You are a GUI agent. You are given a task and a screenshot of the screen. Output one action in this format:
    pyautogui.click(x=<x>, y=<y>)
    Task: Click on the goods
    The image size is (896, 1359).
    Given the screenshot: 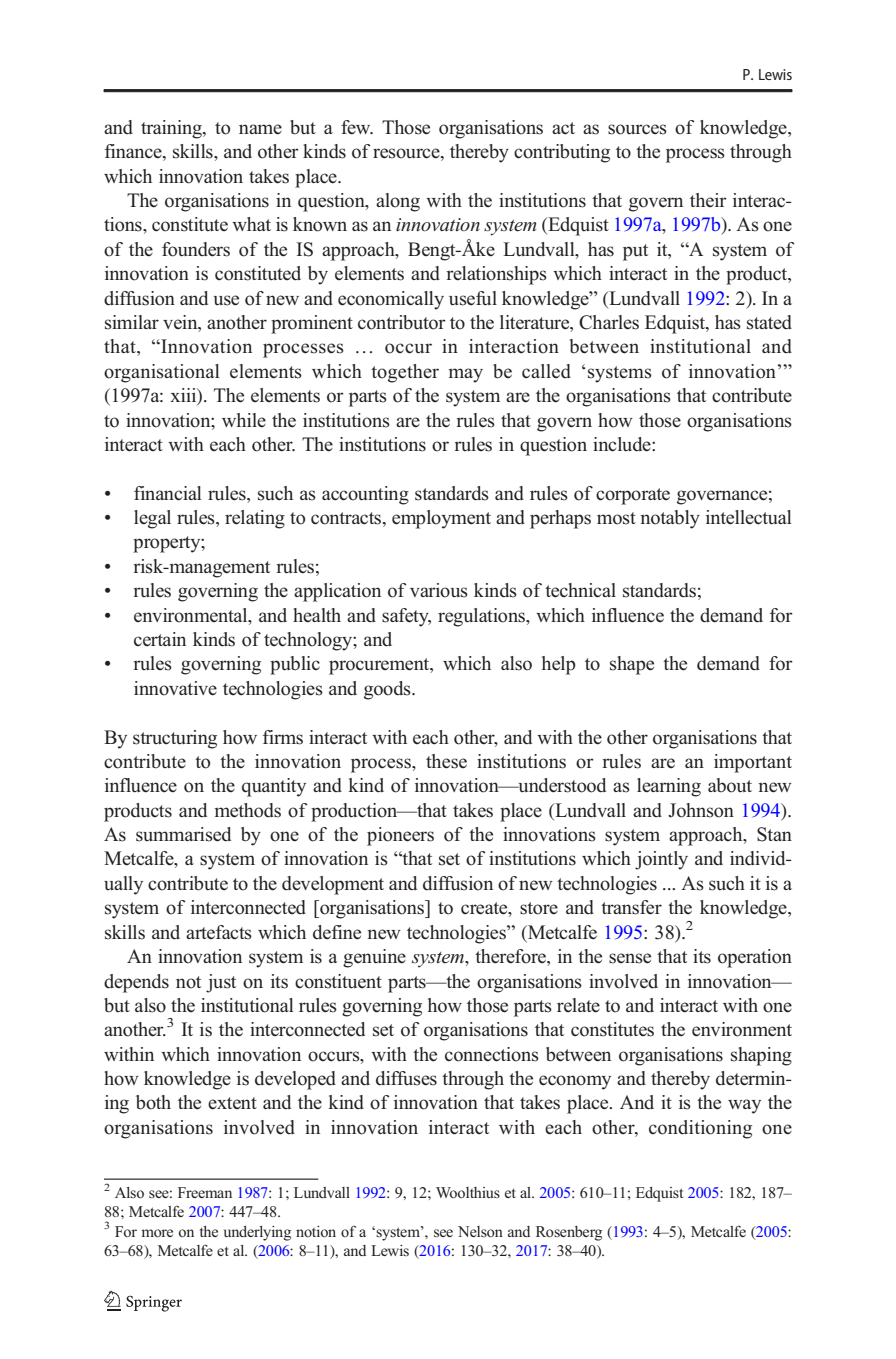 What is the action you would take?
    pyautogui.click(x=388, y=690)
